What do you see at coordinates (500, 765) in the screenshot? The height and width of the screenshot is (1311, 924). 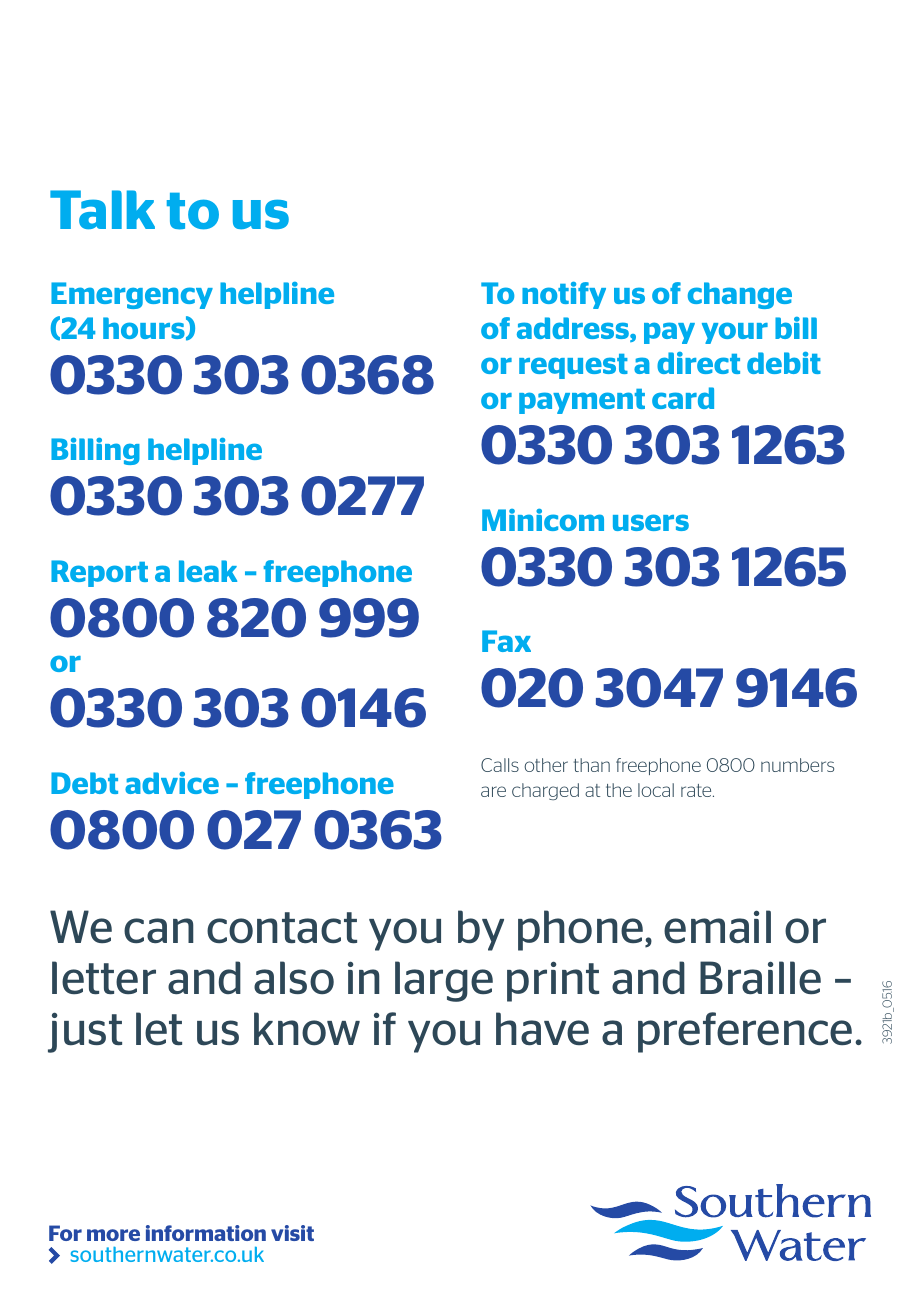 I see `Calls` at bounding box center [500, 765].
